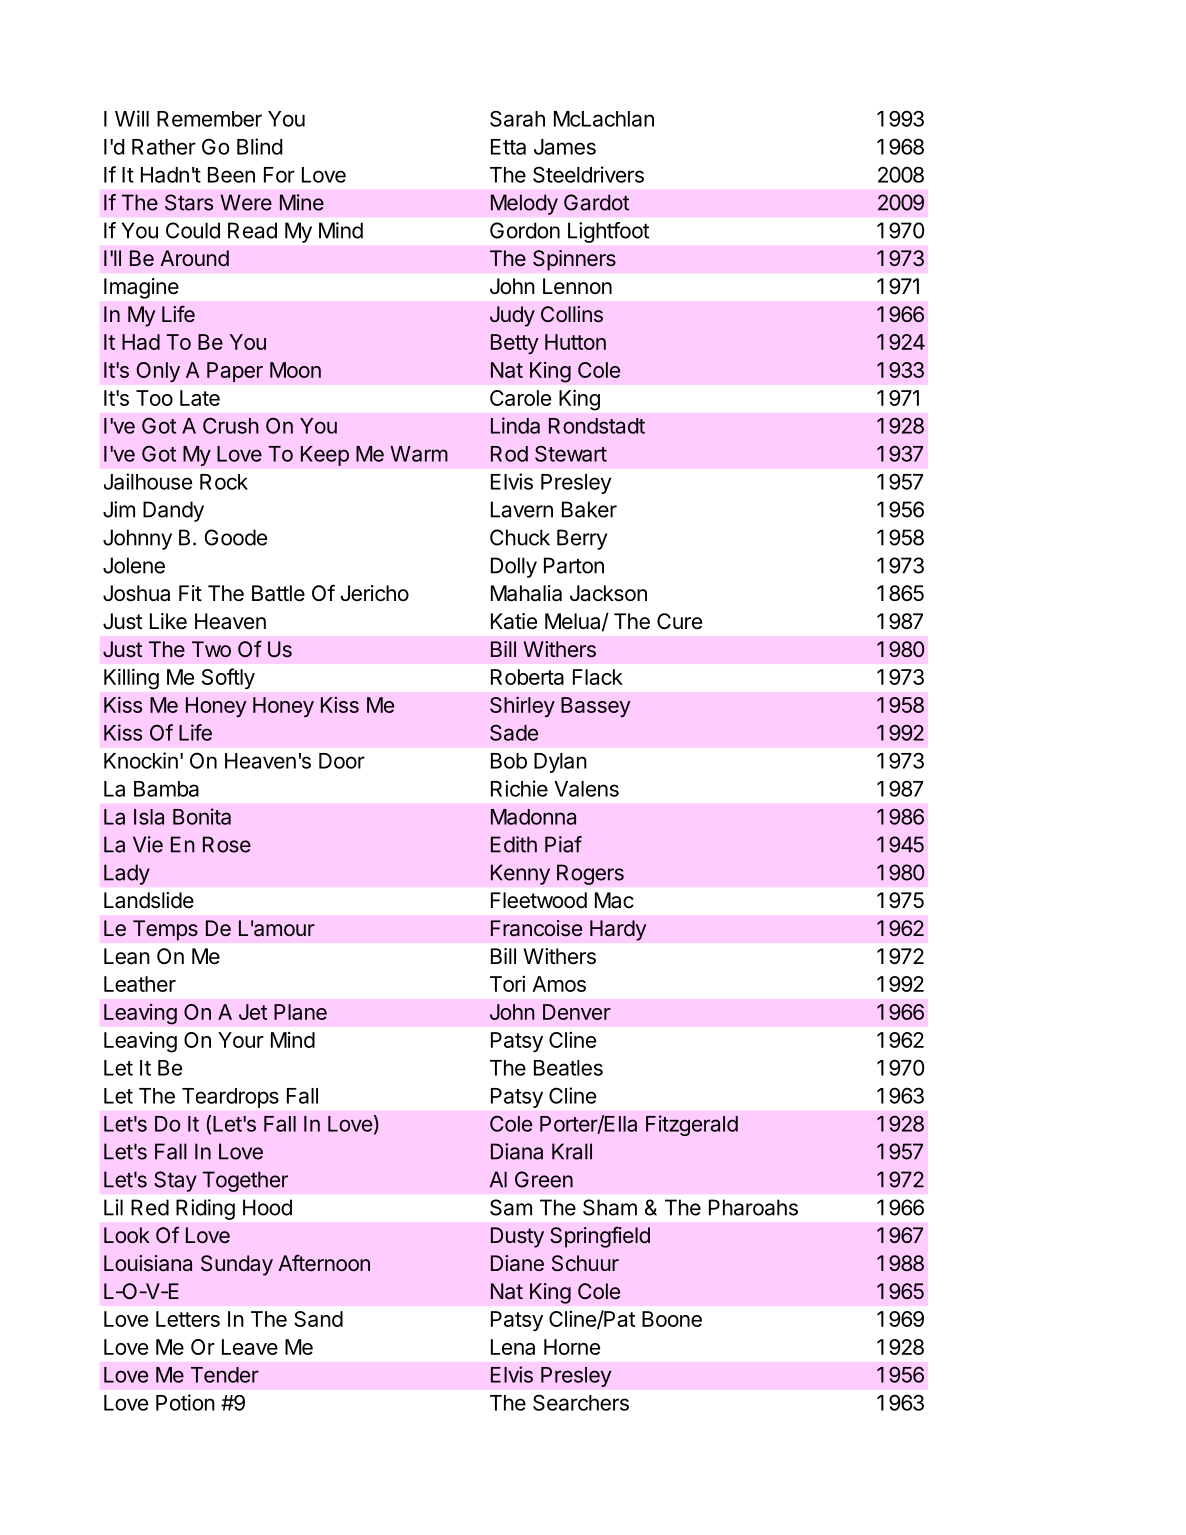 The image size is (1186, 1535). What do you see at coordinates (571, 454) in the image?
I see `Stewart` at bounding box center [571, 454].
